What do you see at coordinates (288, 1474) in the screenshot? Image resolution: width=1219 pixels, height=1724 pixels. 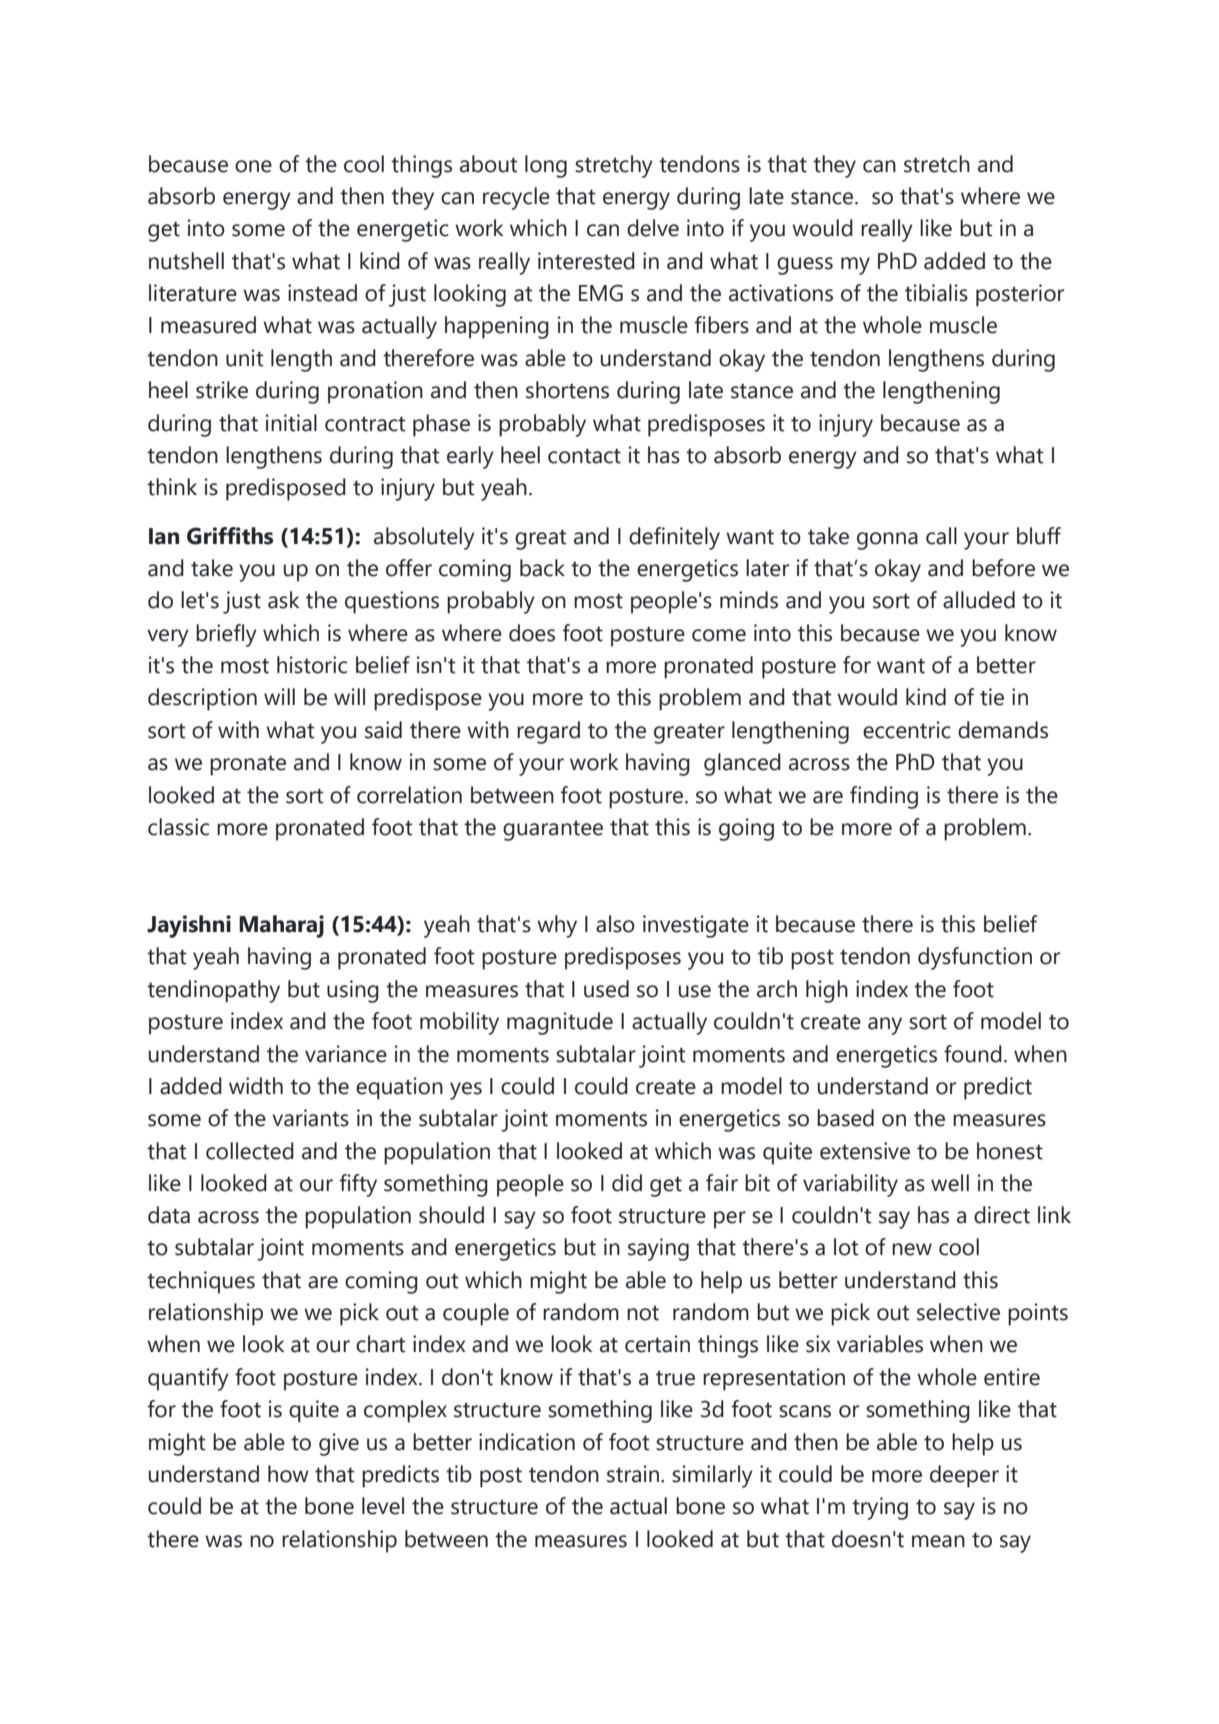 I see `how` at bounding box center [288, 1474].
